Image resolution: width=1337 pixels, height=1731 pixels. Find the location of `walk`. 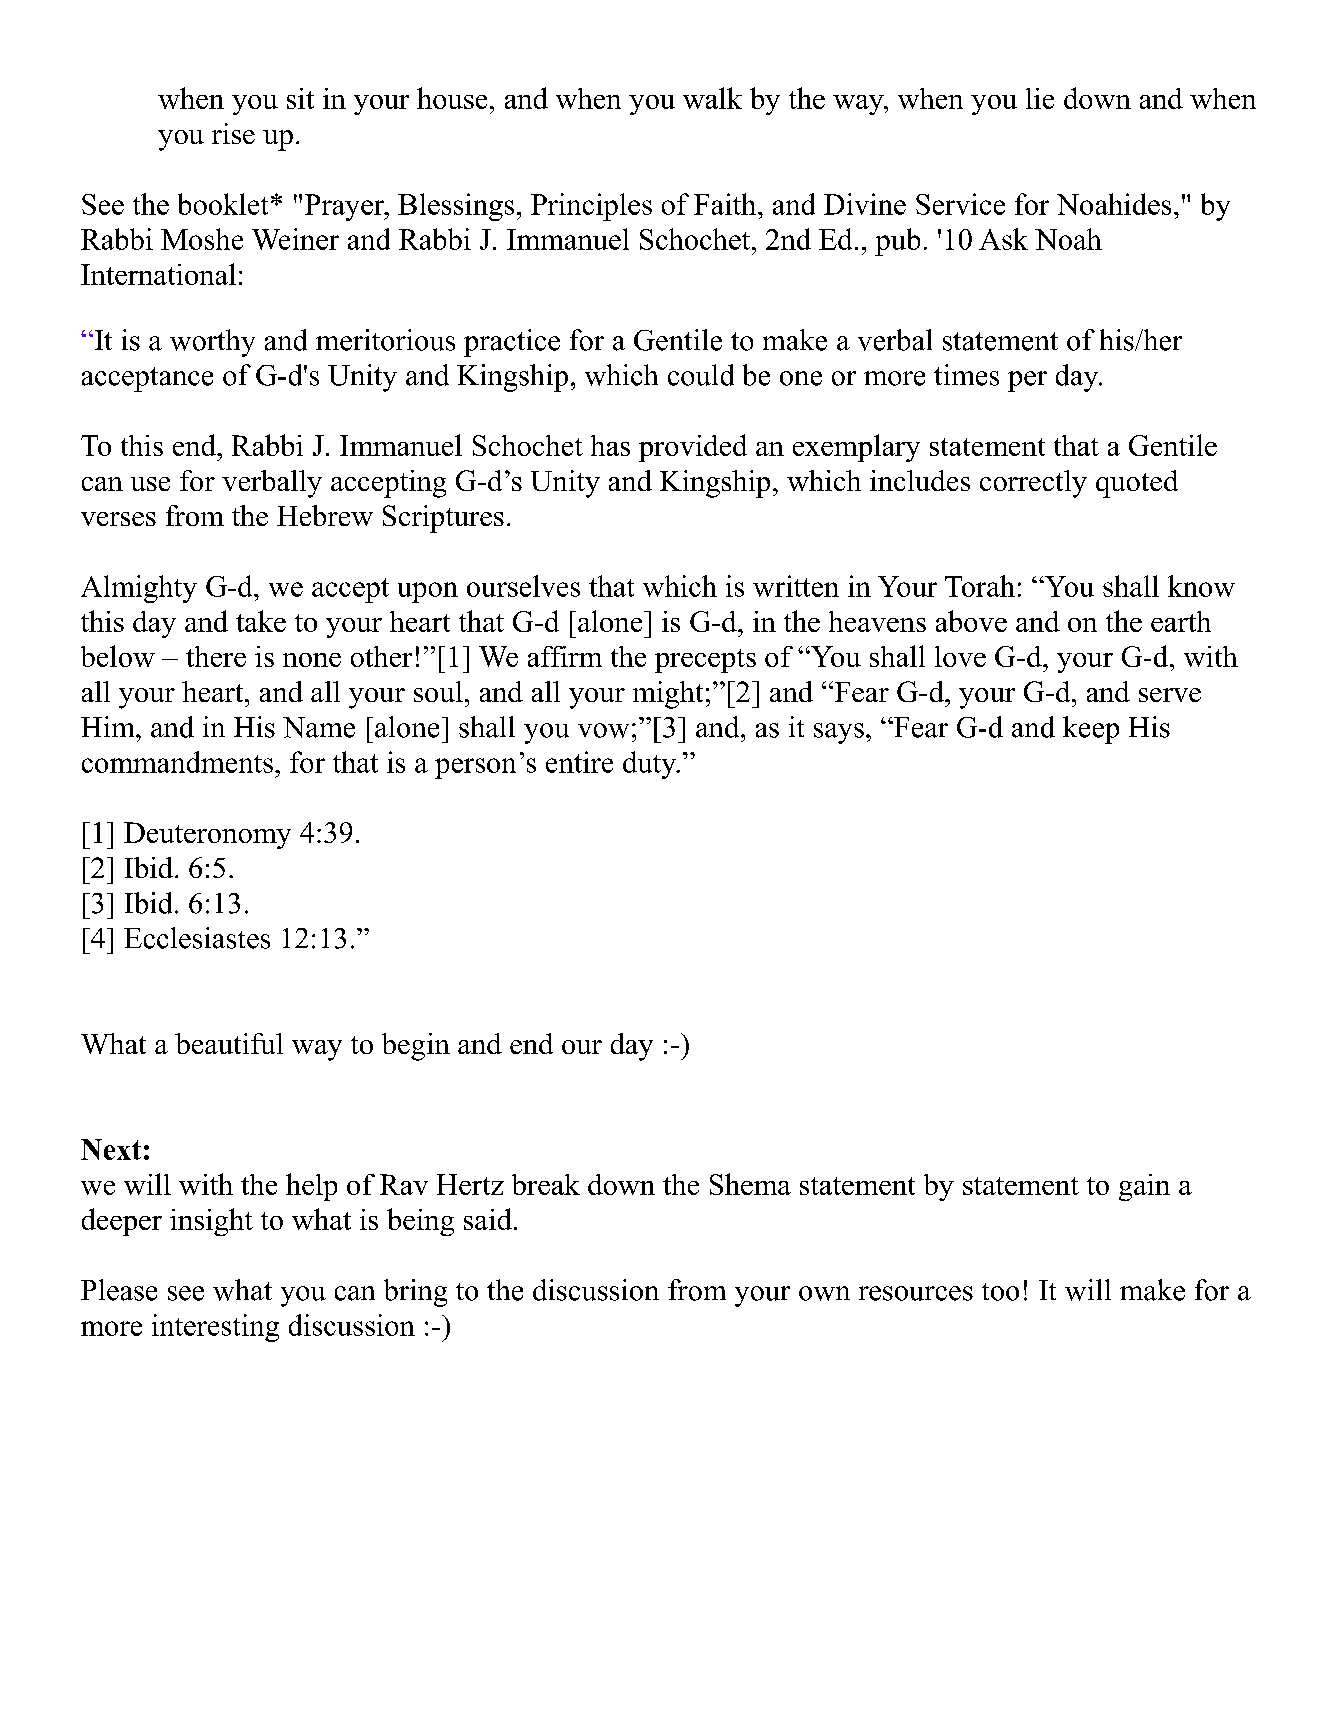

walk is located at coordinates (712, 98).
